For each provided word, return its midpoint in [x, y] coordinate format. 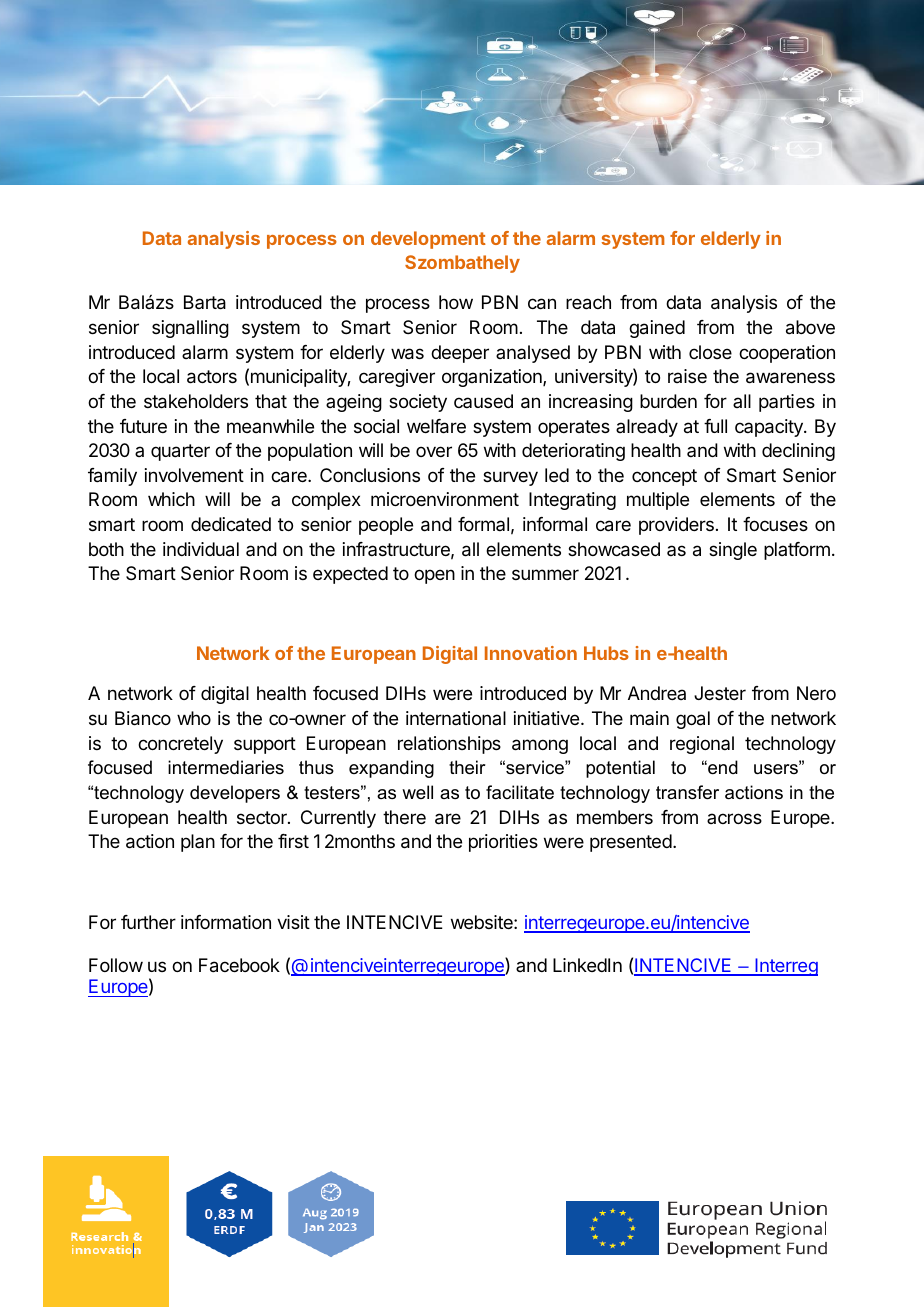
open [434, 576]
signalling [190, 329]
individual [201, 549]
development [428, 240]
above [810, 327]
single [733, 551]
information [226, 922]
